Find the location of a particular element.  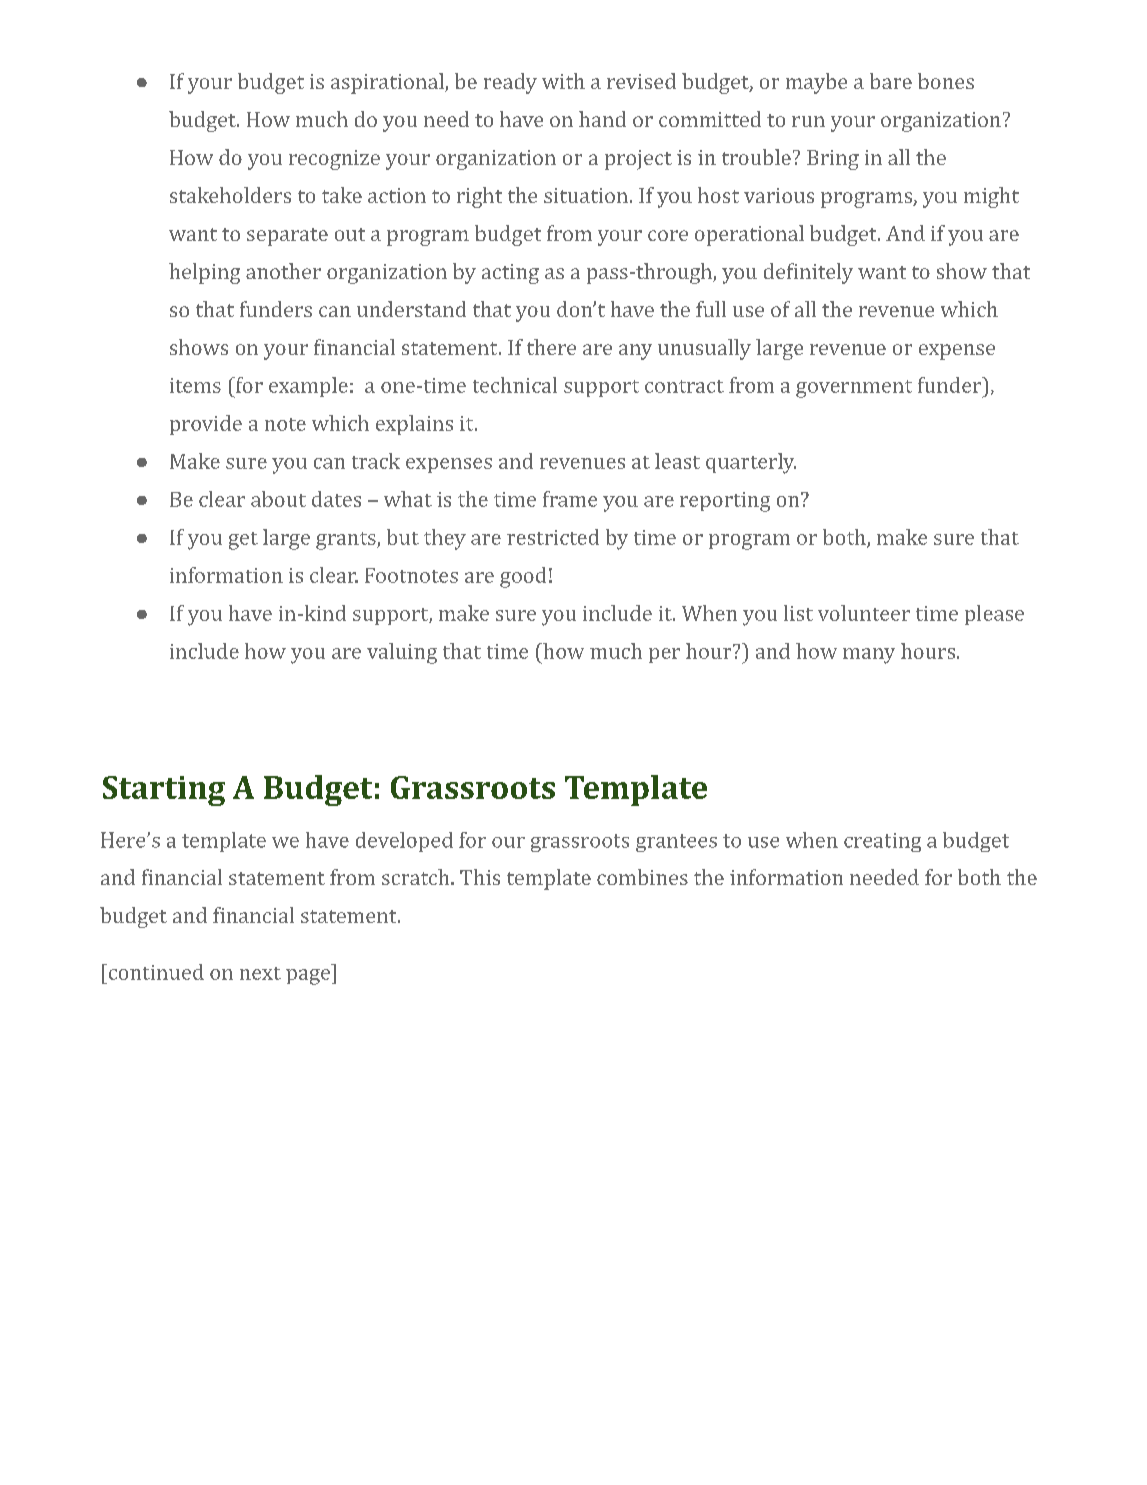

creating is located at coordinates (882, 842).
